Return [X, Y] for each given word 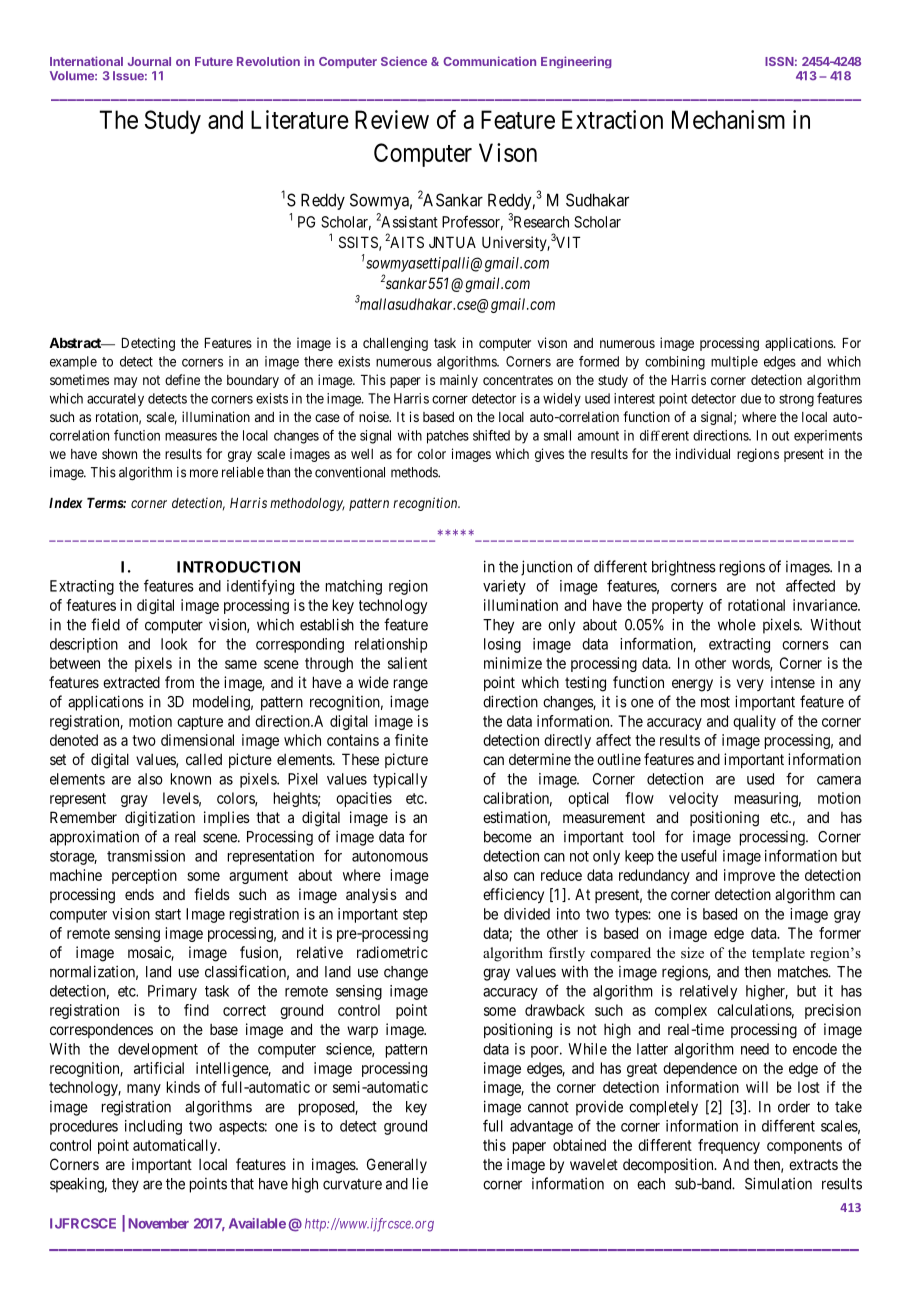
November [158, 1223]
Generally [397, 1165]
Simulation [778, 1183]
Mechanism [728, 119]
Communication [489, 61]
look [174, 644]
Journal [149, 61]
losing [502, 645]
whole [737, 625]
